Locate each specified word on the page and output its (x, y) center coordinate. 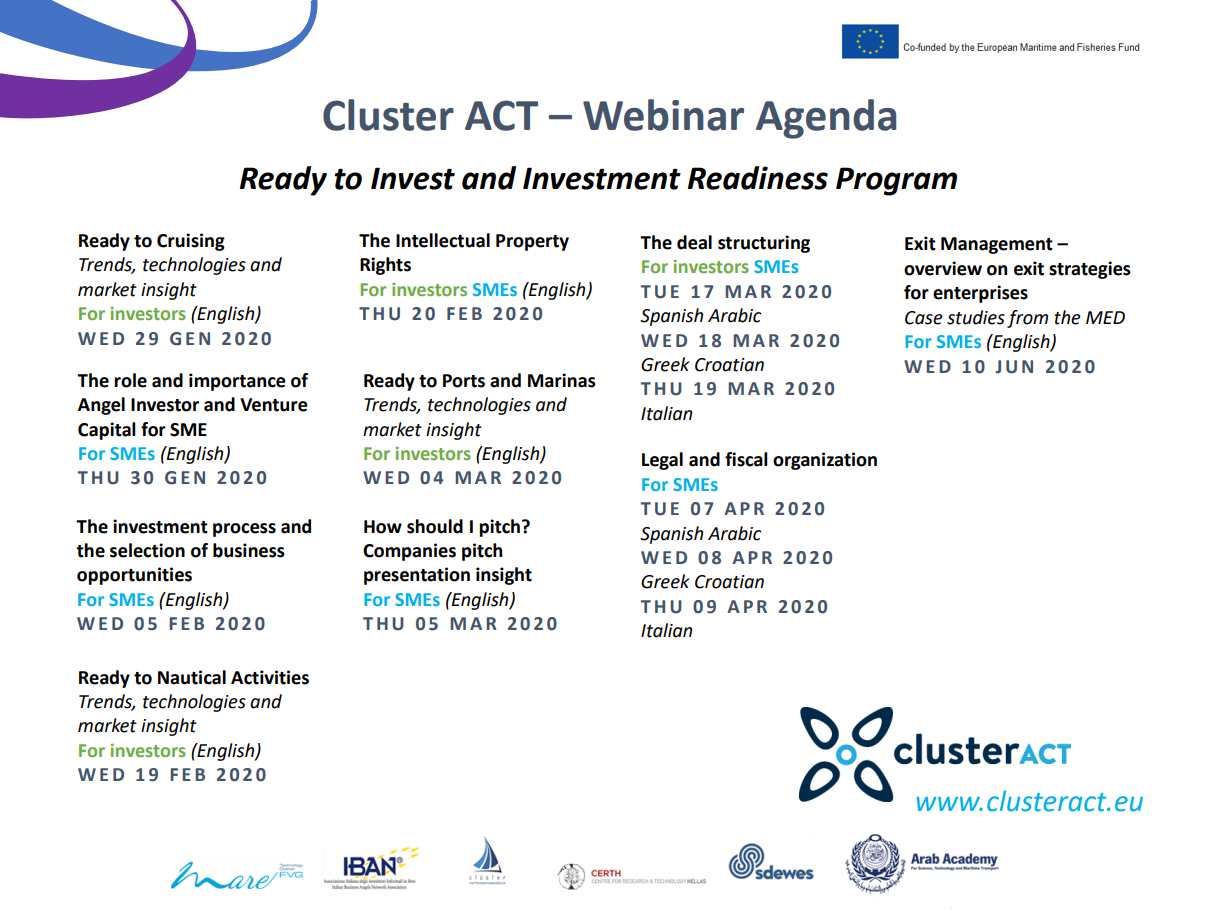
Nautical (192, 677)
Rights (385, 266)
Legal (662, 461)
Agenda (826, 119)
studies (976, 317)
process (244, 530)
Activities (270, 677)
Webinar (663, 115)
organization (825, 461)
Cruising (191, 242)
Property (532, 242)
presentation (417, 576)
